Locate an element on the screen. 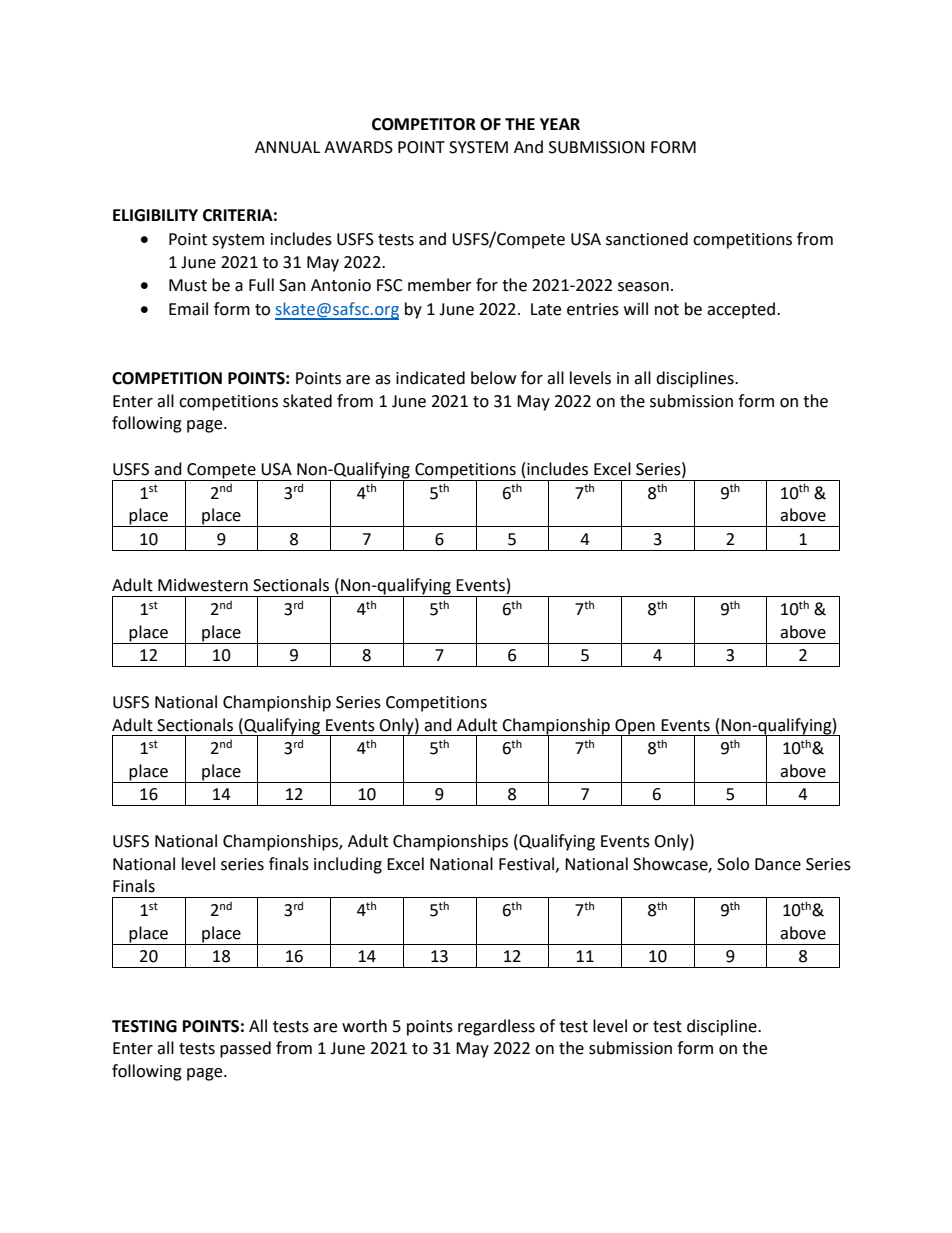  Open is located at coordinates (635, 727).
